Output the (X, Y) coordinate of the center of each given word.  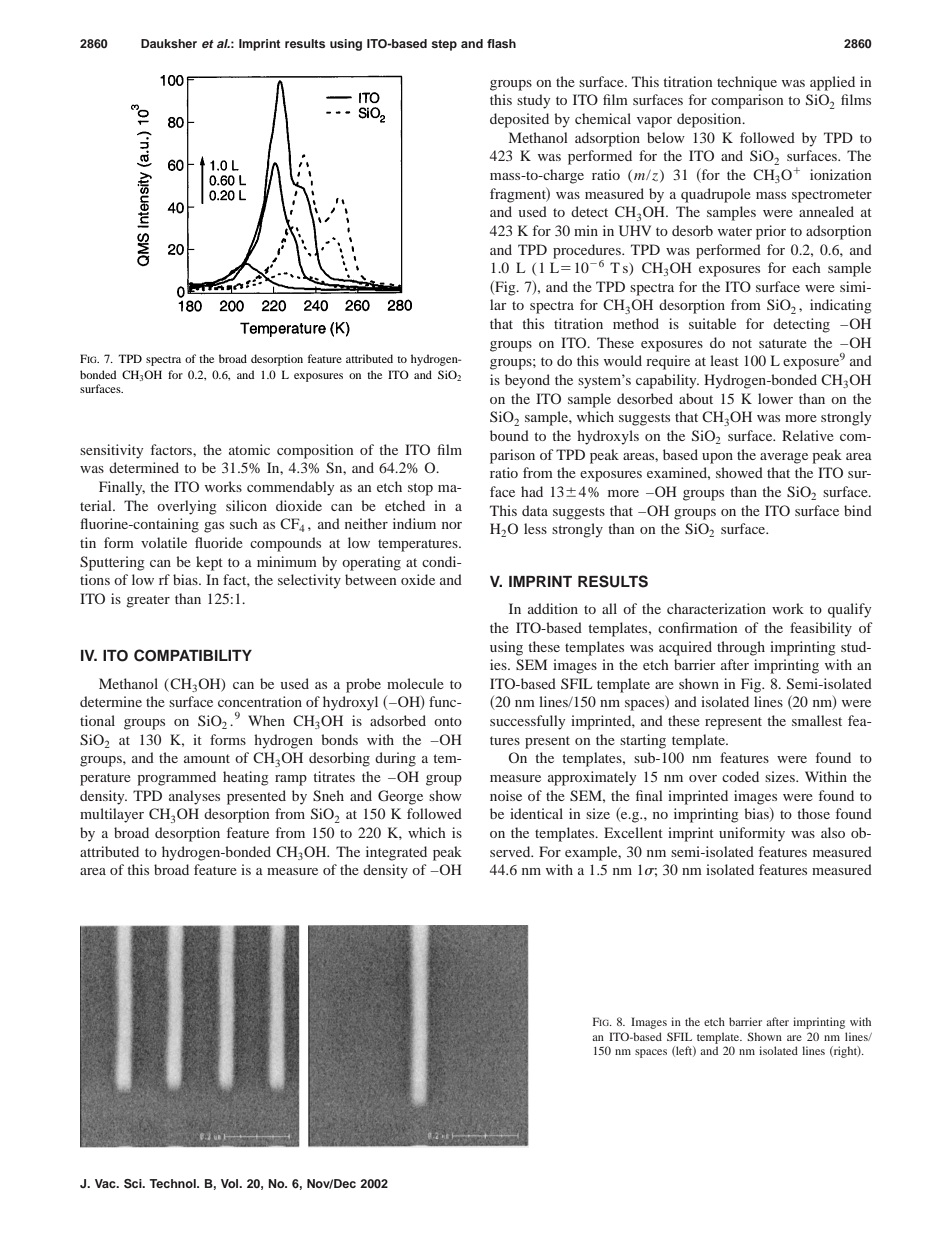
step (444, 45)
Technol (173, 1183)
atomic (249, 449)
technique (747, 83)
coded (740, 776)
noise (506, 795)
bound (509, 435)
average (784, 458)
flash (501, 43)
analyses (194, 797)
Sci (134, 1184)
